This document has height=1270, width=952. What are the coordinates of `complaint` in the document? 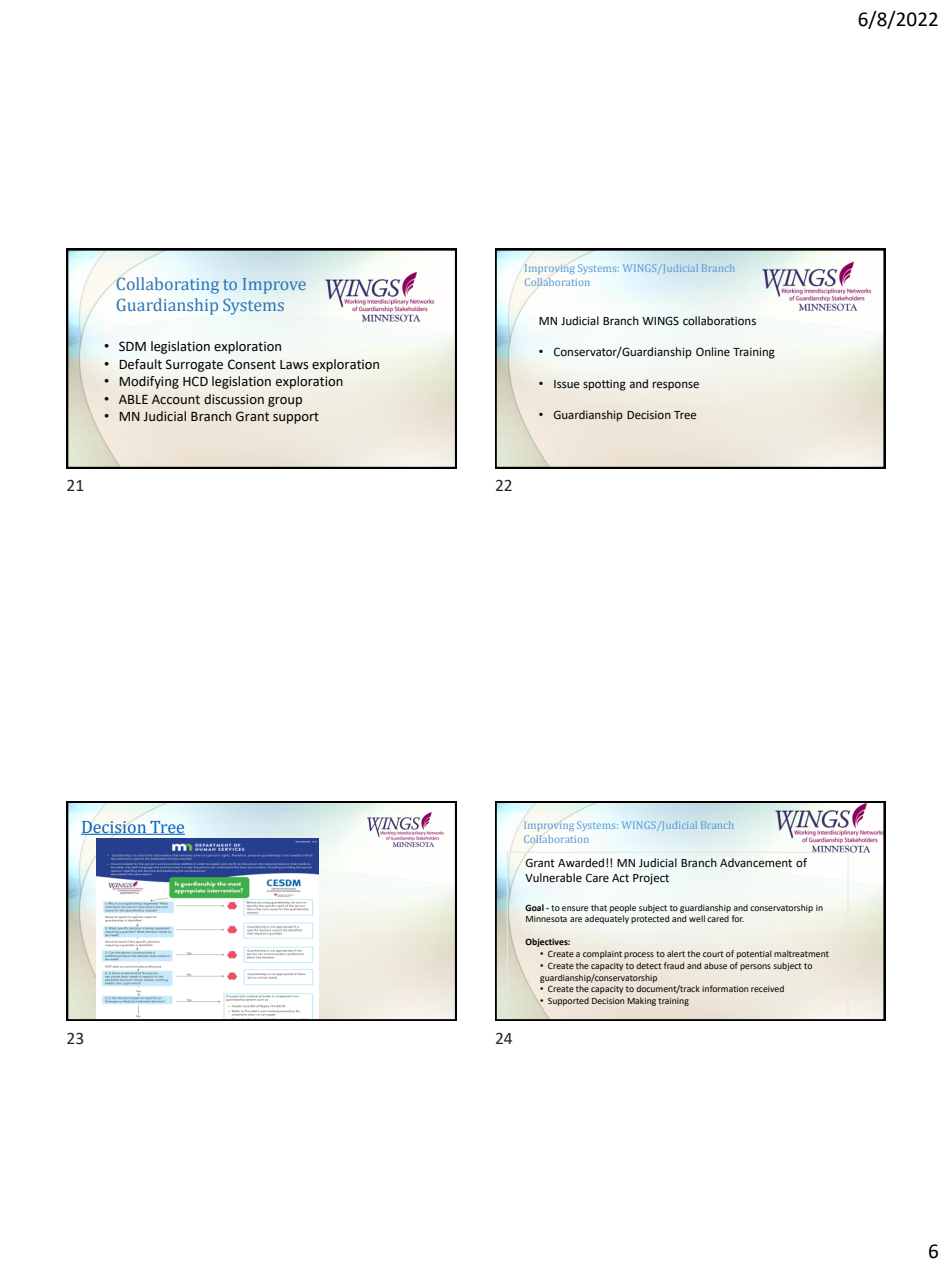 It's located at (602, 954).
